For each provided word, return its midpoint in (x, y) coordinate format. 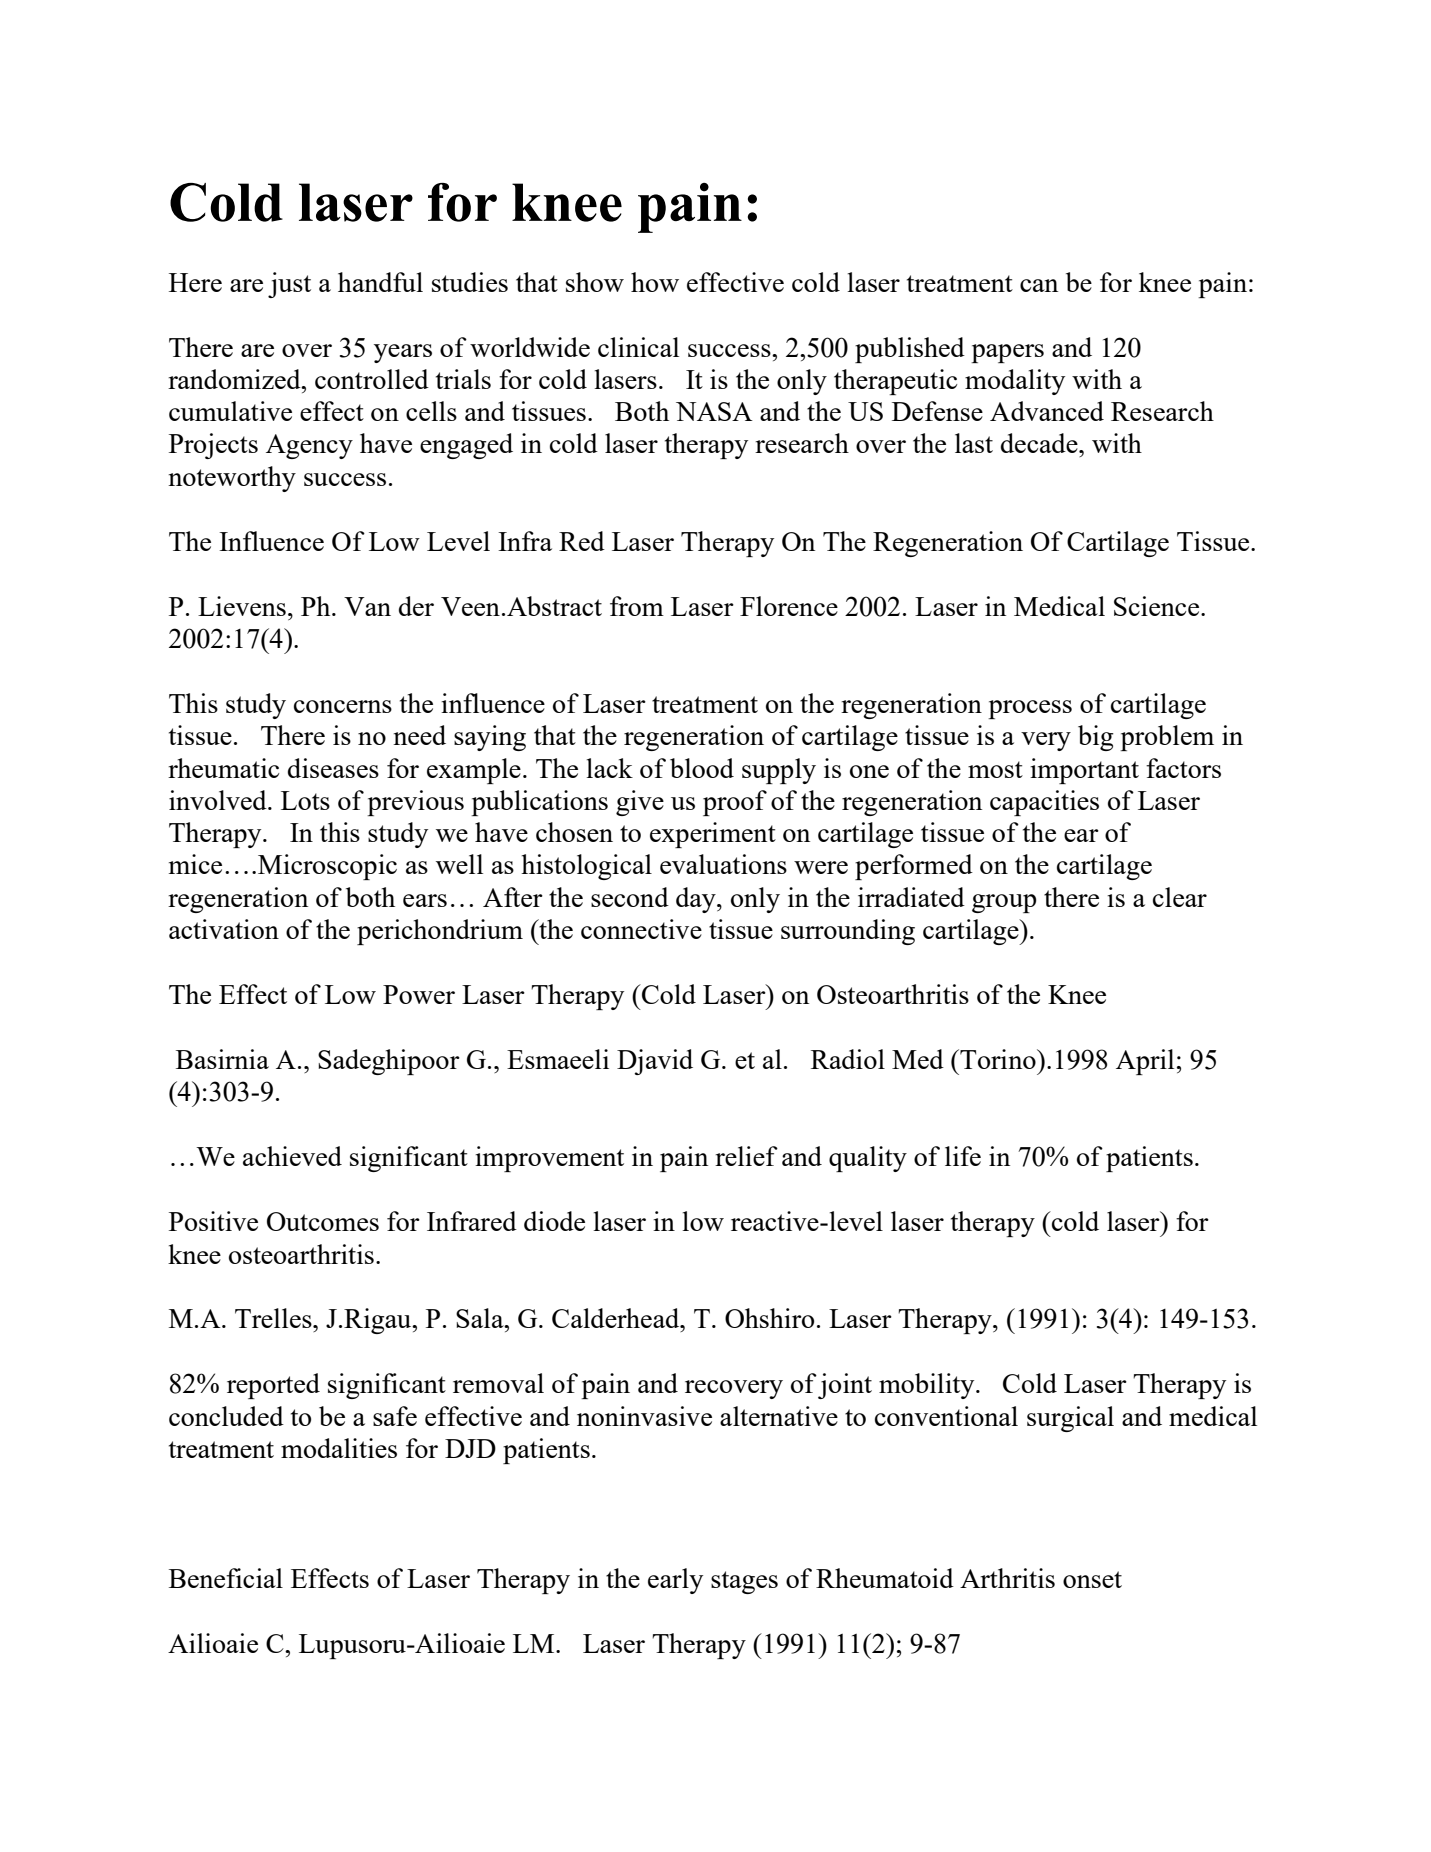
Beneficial (226, 1578)
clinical (638, 347)
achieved (292, 1156)
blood (702, 768)
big (1096, 738)
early (675, 1581)
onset (1092, 1579)
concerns (343, 706)
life (963, 1156)
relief (746, 1156)
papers (1007, 353)
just (289, 285)
